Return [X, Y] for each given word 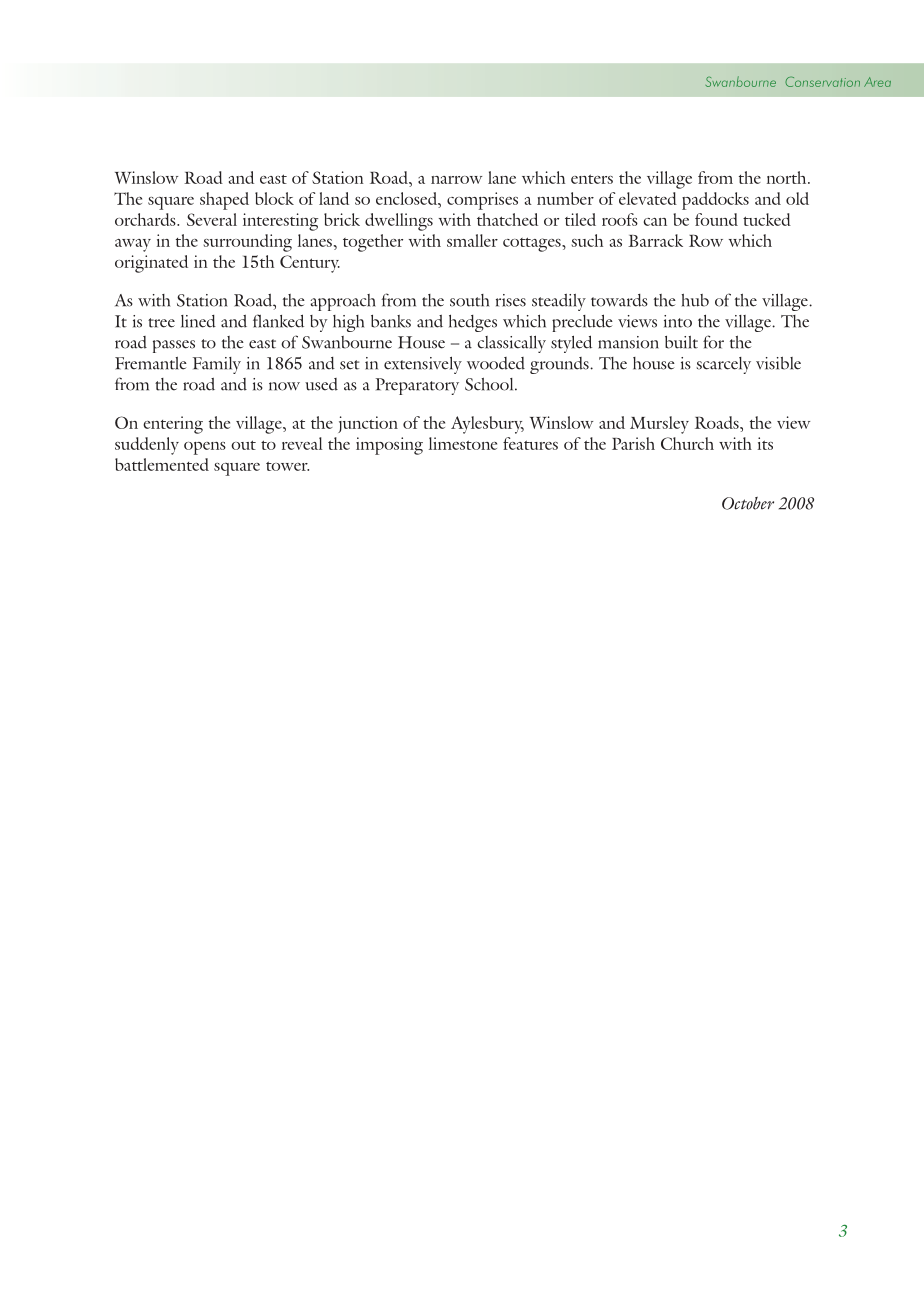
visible [778, 363]
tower [287, 466]
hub [695, 300]
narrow [456, 180]
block [274, 198]
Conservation [822, 82]
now [284, 386]
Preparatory [417, 386]
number [565, 198]
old [797, 198]
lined [198, 321]
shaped [224, 201]
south [469, 300]
